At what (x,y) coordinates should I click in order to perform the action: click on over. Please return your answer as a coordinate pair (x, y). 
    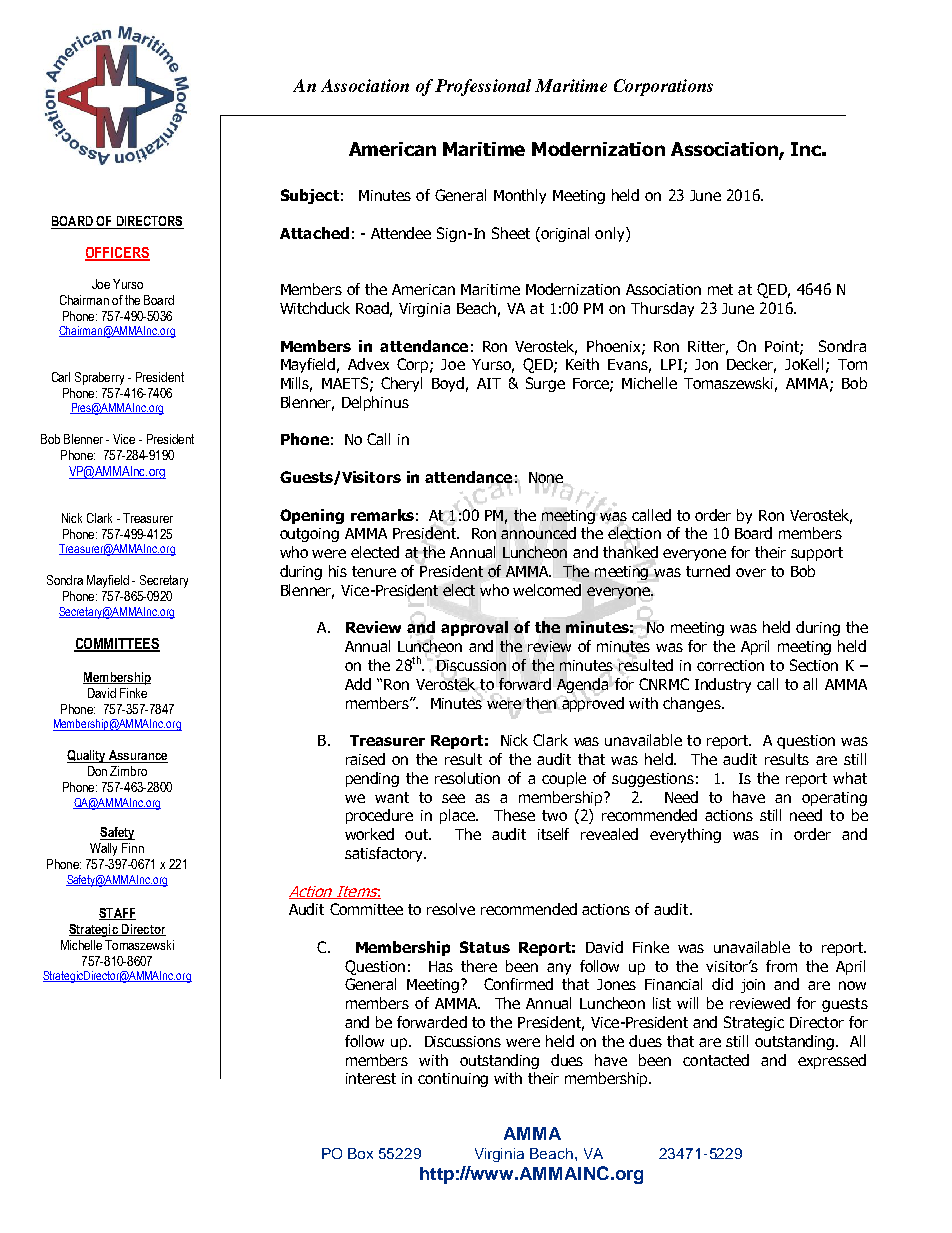
    Looking at the image, I should click on (751, 572).
